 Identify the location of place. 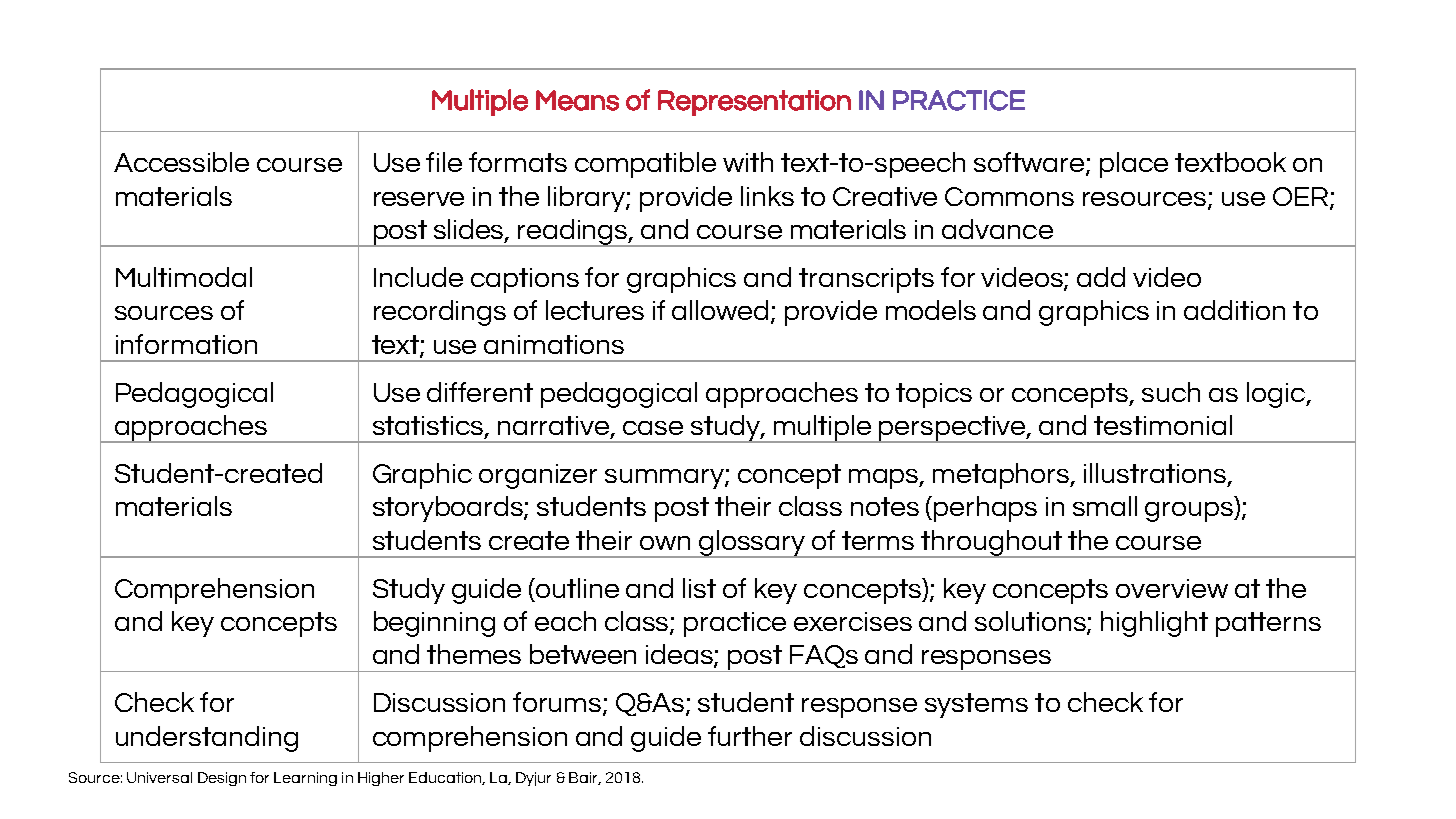
(1134, 165).
